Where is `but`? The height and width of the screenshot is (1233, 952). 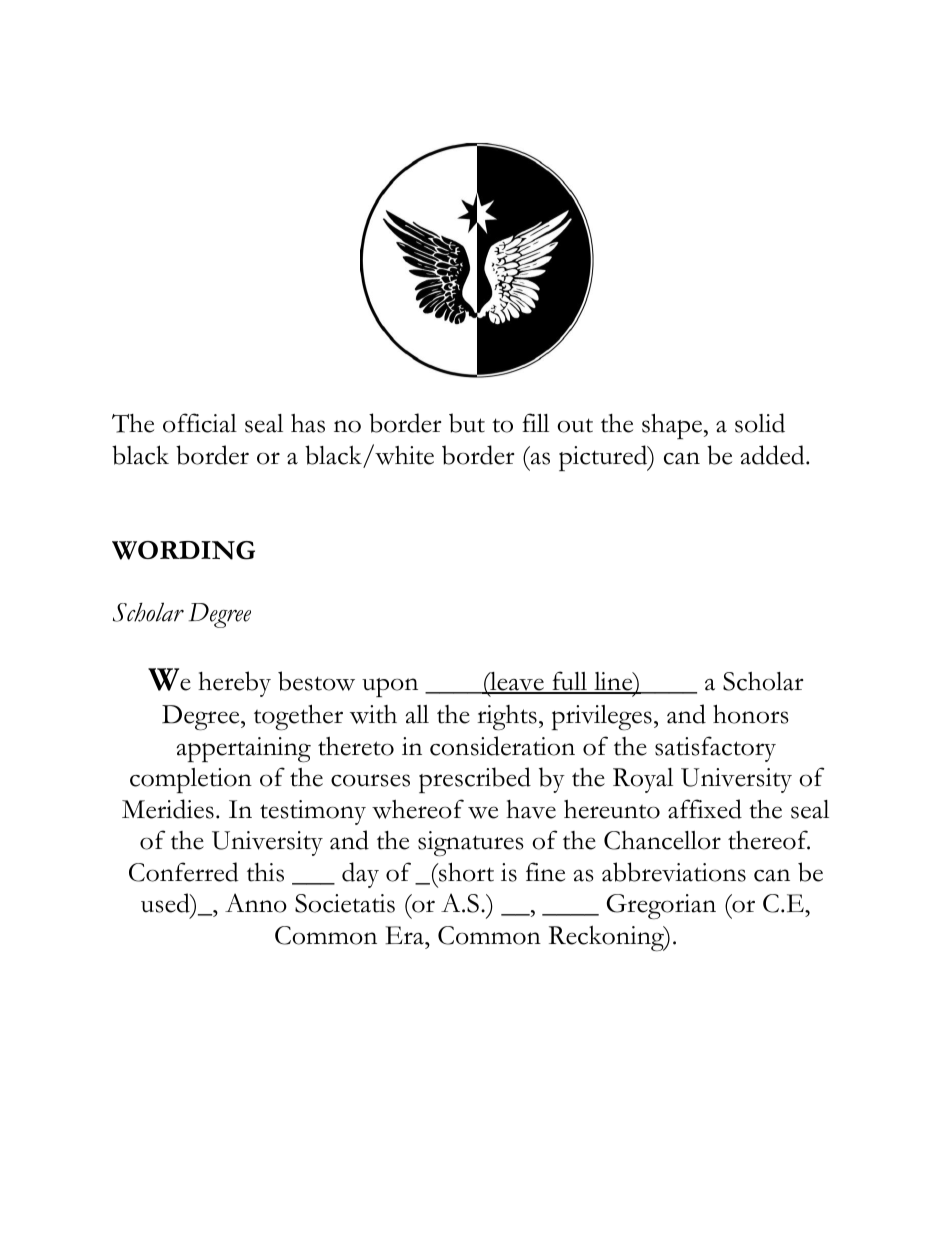 but is located at coordinates (467, 423).
